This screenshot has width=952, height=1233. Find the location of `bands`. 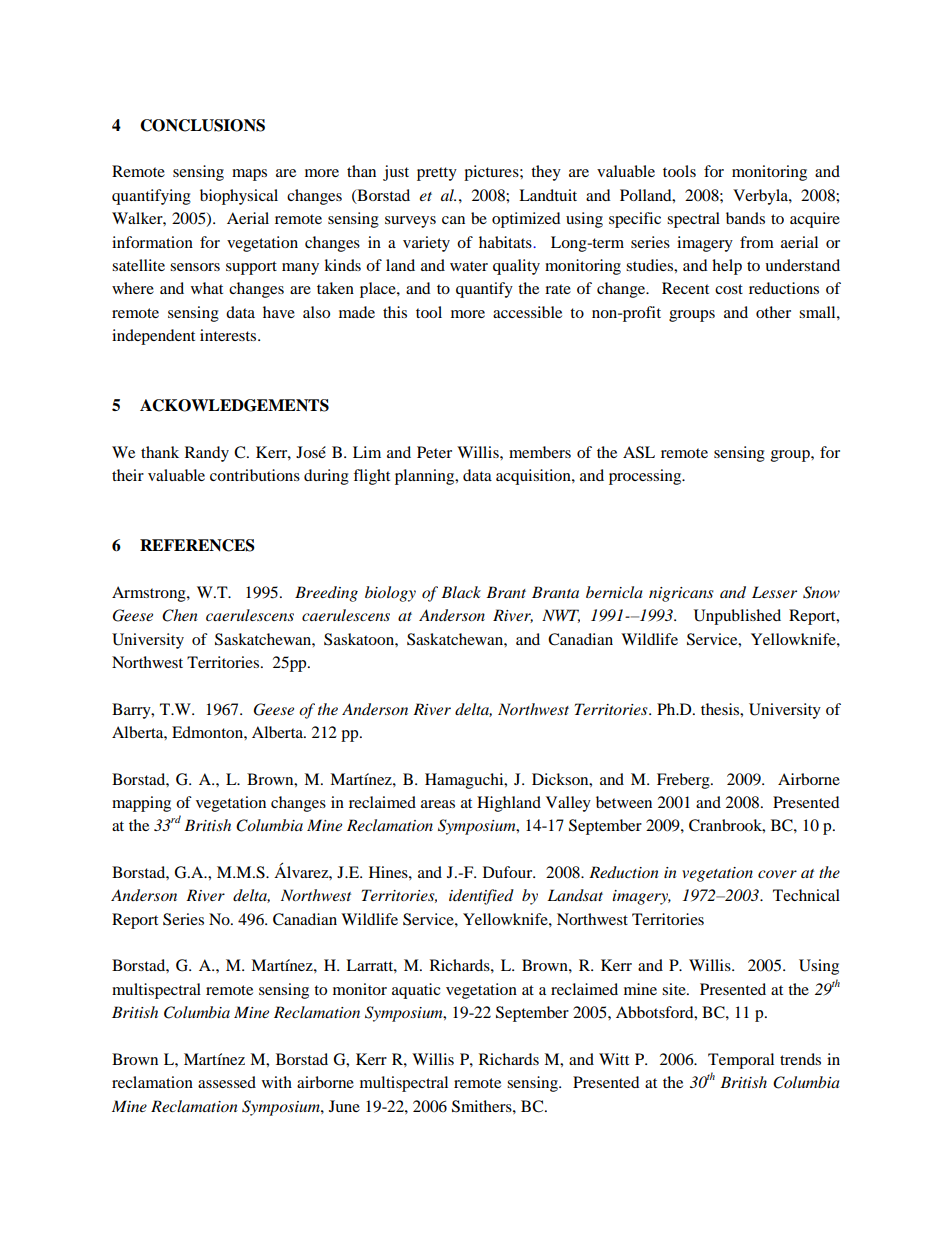

bands is located at coordinates (745, 218).
